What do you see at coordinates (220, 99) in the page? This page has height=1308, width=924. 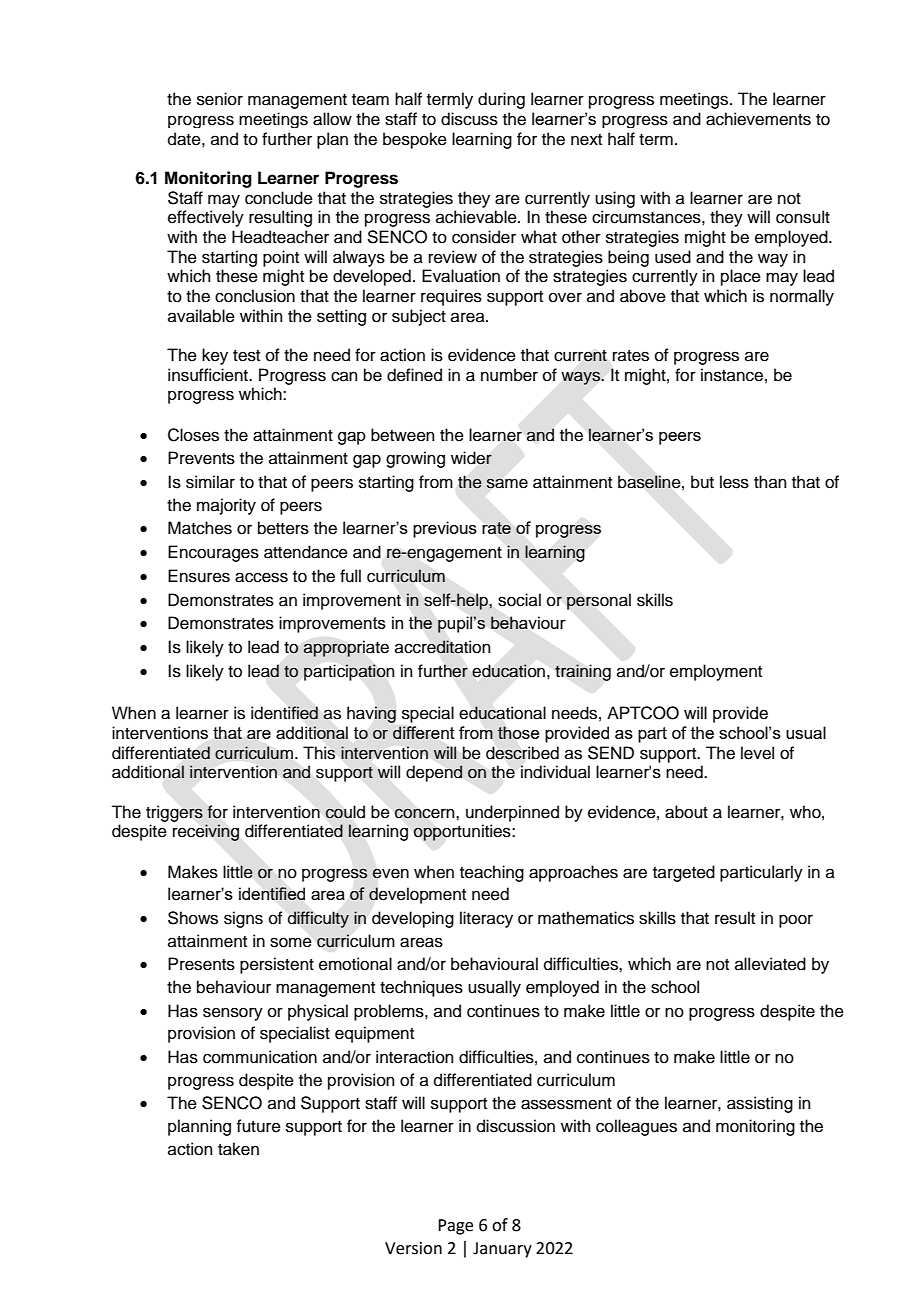 I see `senior` at bounding box center [220, 99].
